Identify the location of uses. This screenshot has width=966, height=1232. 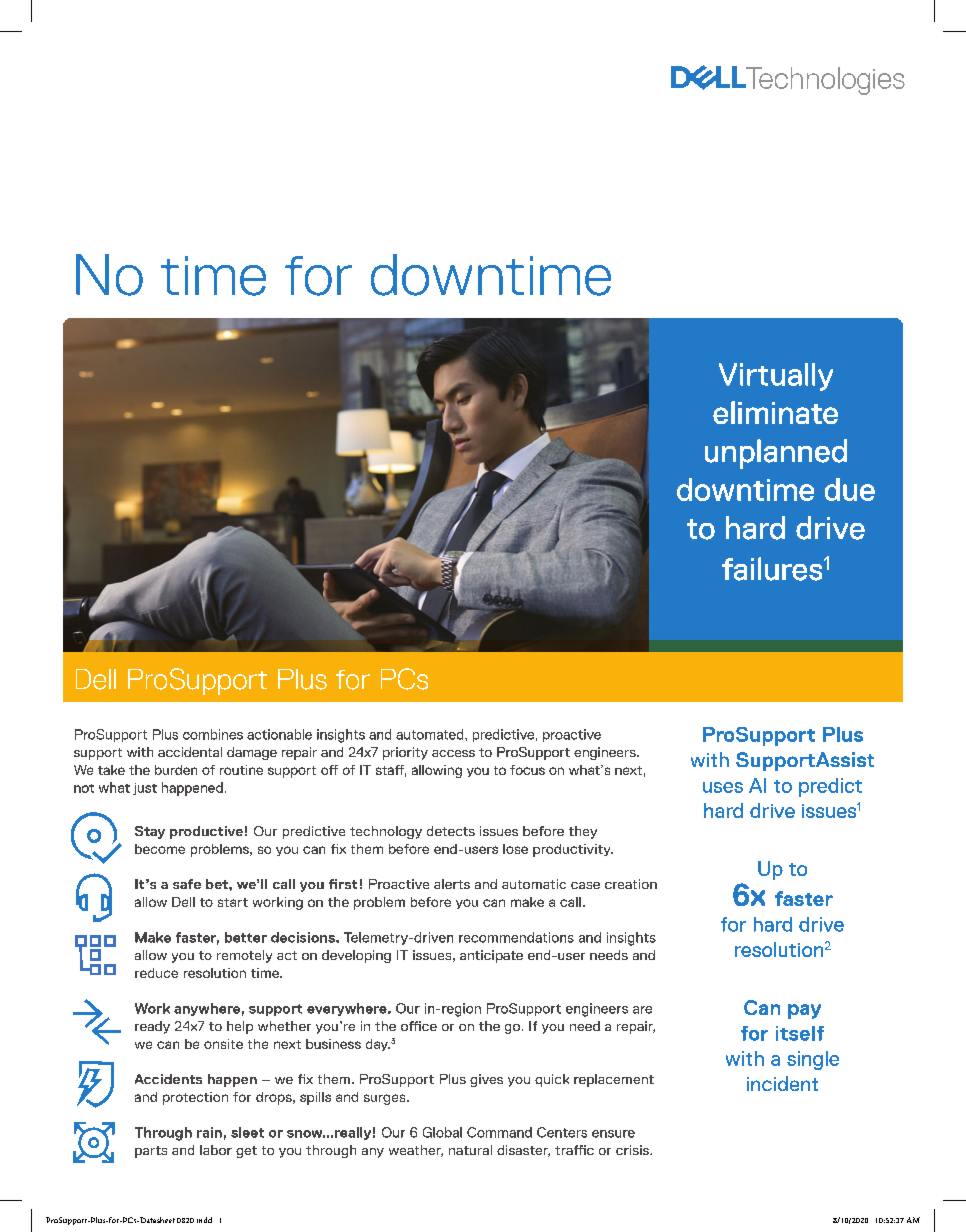
(723, 787).
